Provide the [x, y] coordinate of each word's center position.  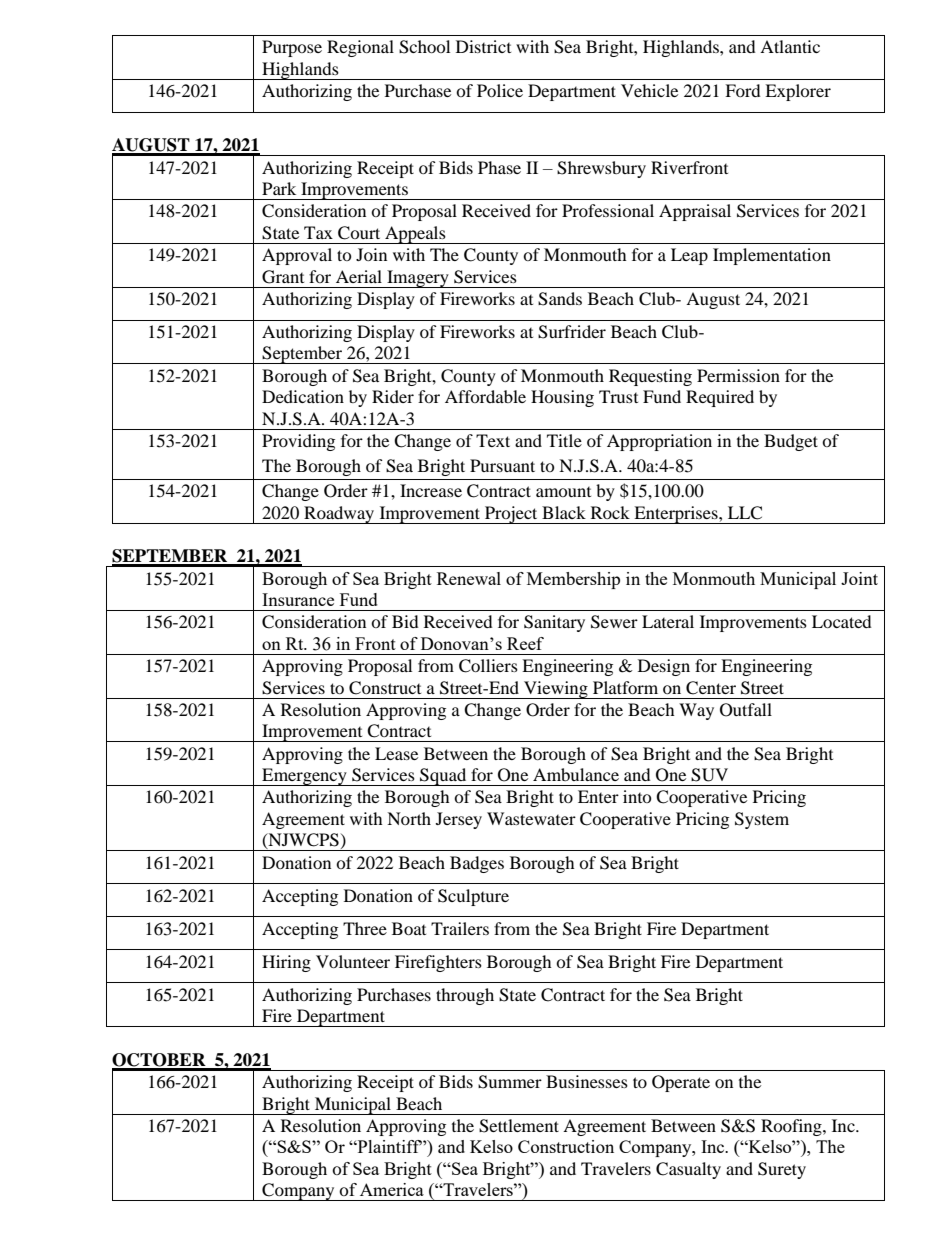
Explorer [798, 92]
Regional [360, 48]
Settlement [519, 1126]
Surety [782, 1170]
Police [500, 90]
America [392, 1189]
